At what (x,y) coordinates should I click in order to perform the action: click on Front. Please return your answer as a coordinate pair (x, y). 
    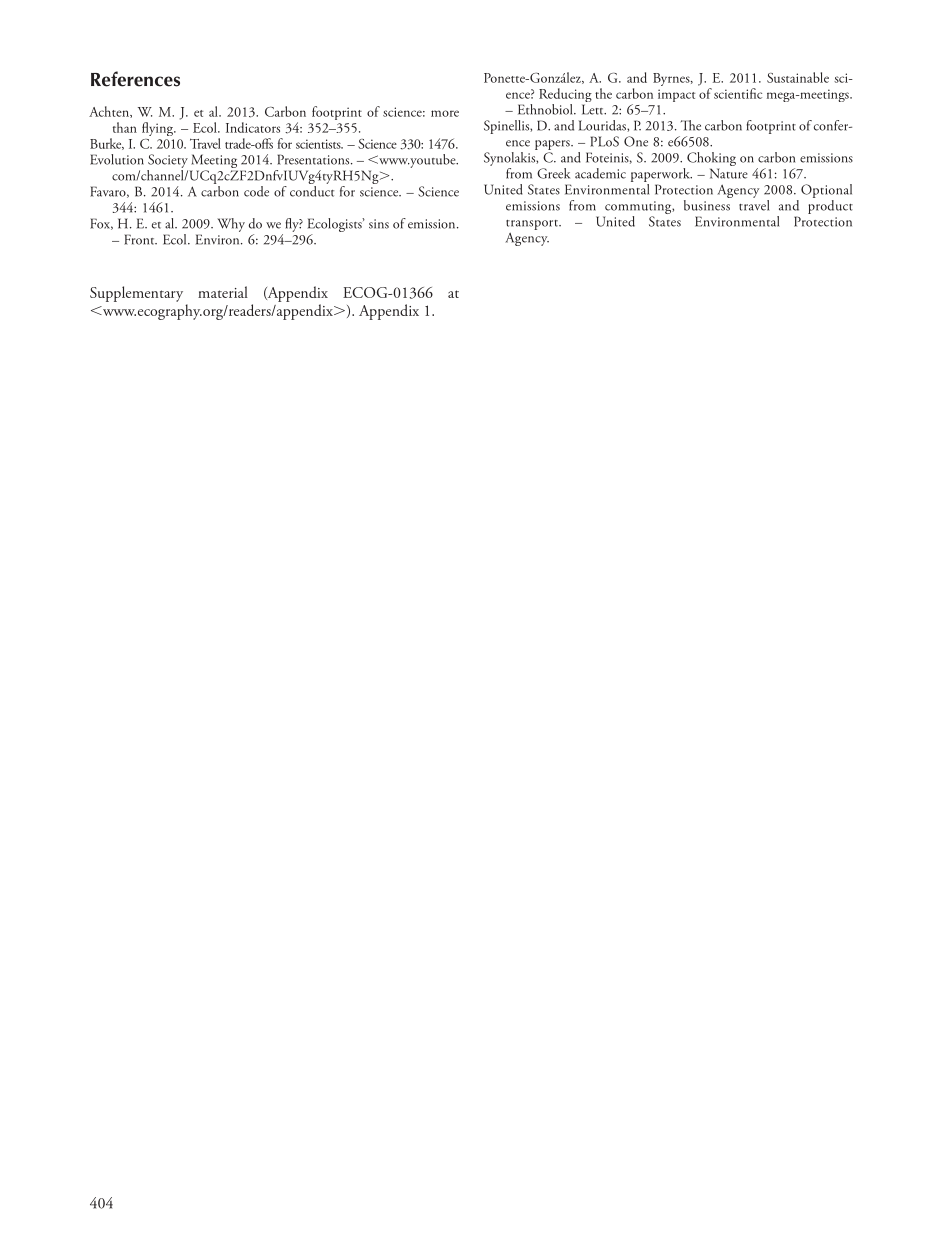
    Looking at the image, I should click on (140, 239).
